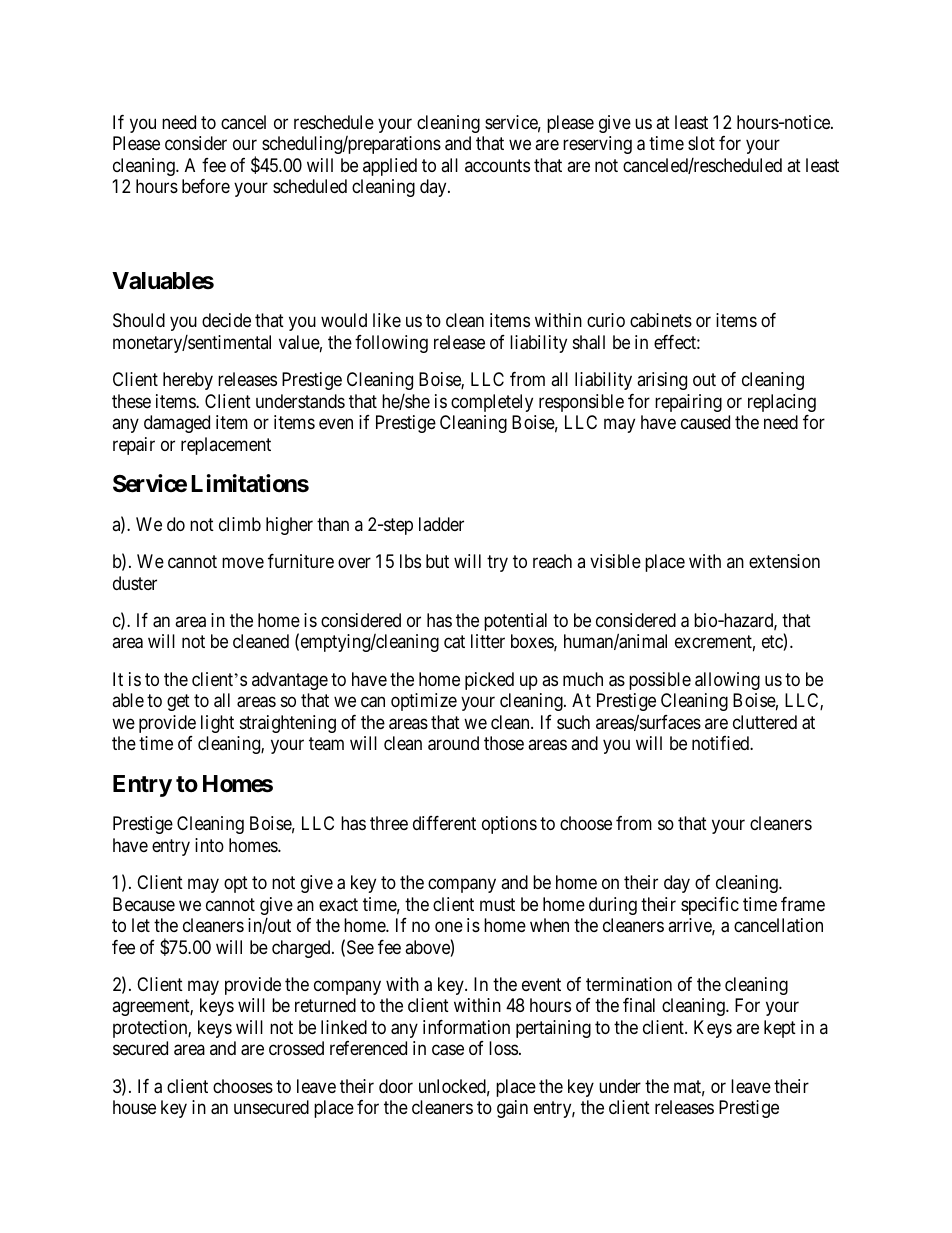 The height and width of the screenshot is (1233, 952). Describe the element at coordinates (134, 1107) in the screenshot. I see `house` at that location.
